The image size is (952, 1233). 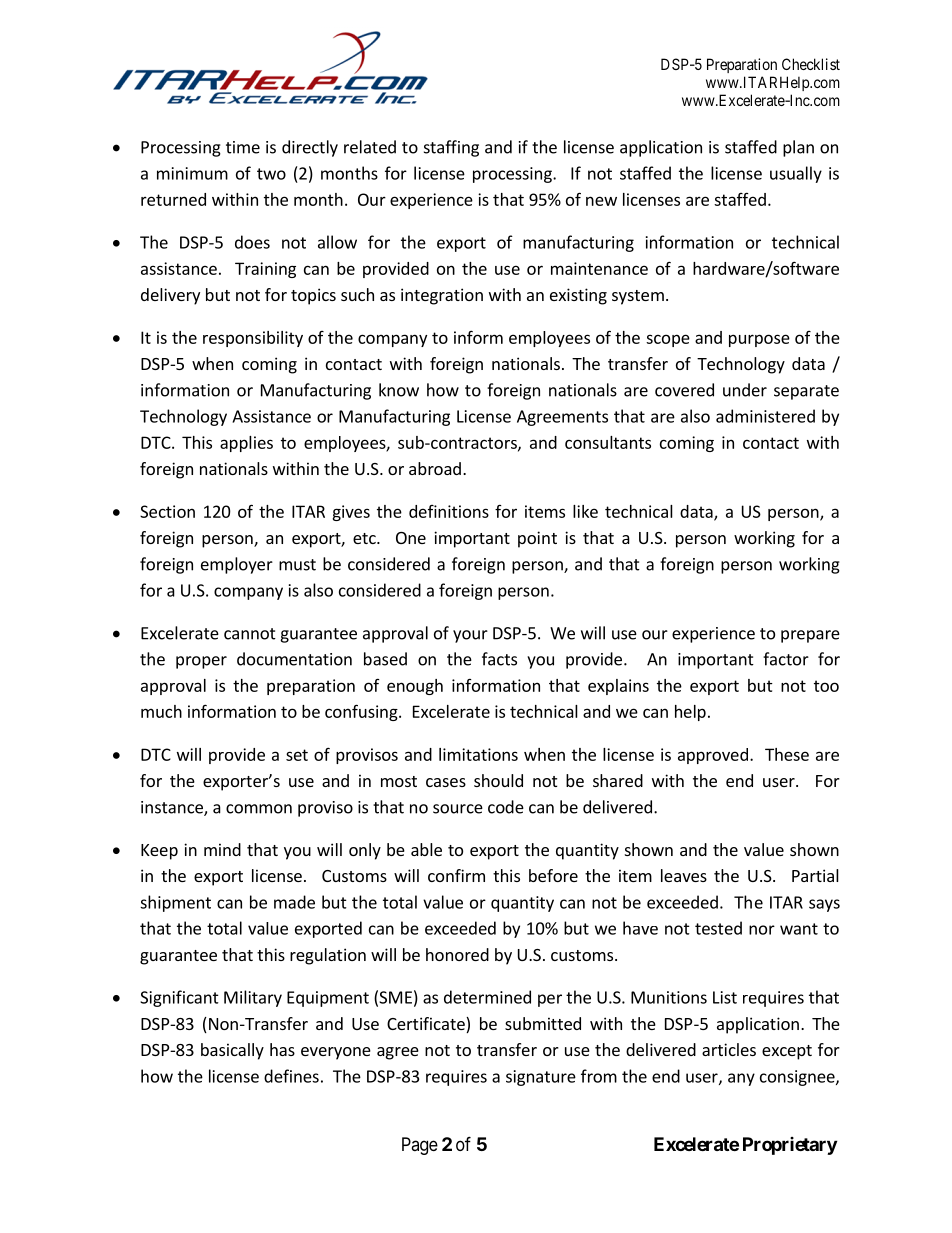 I want to click on confirm, so click(x=456, y=875).
